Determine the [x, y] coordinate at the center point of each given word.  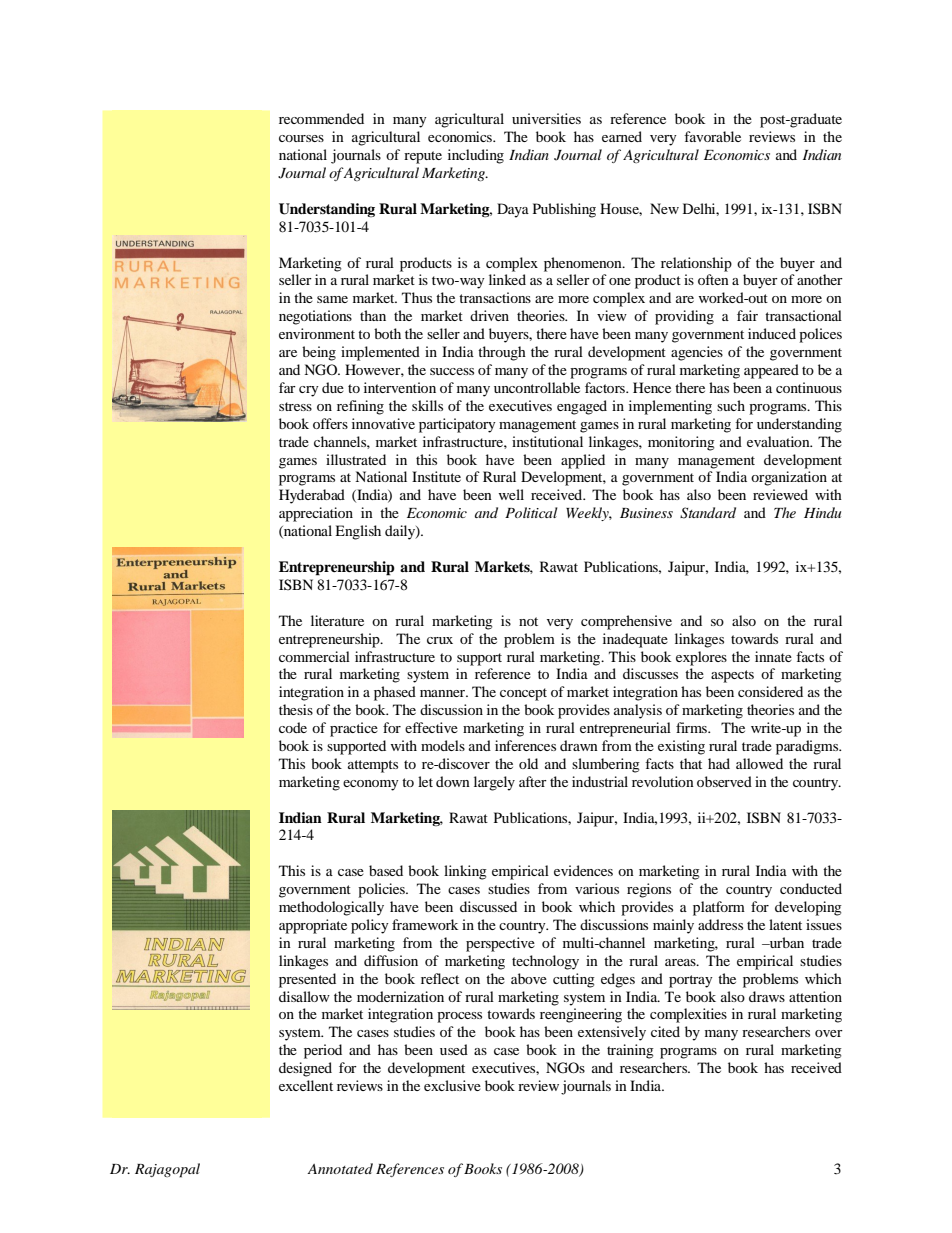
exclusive [452, 1085]
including [476, 156]
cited [665, 1031]
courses [301, 138]
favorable [712, 136]
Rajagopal [167, 1170]
